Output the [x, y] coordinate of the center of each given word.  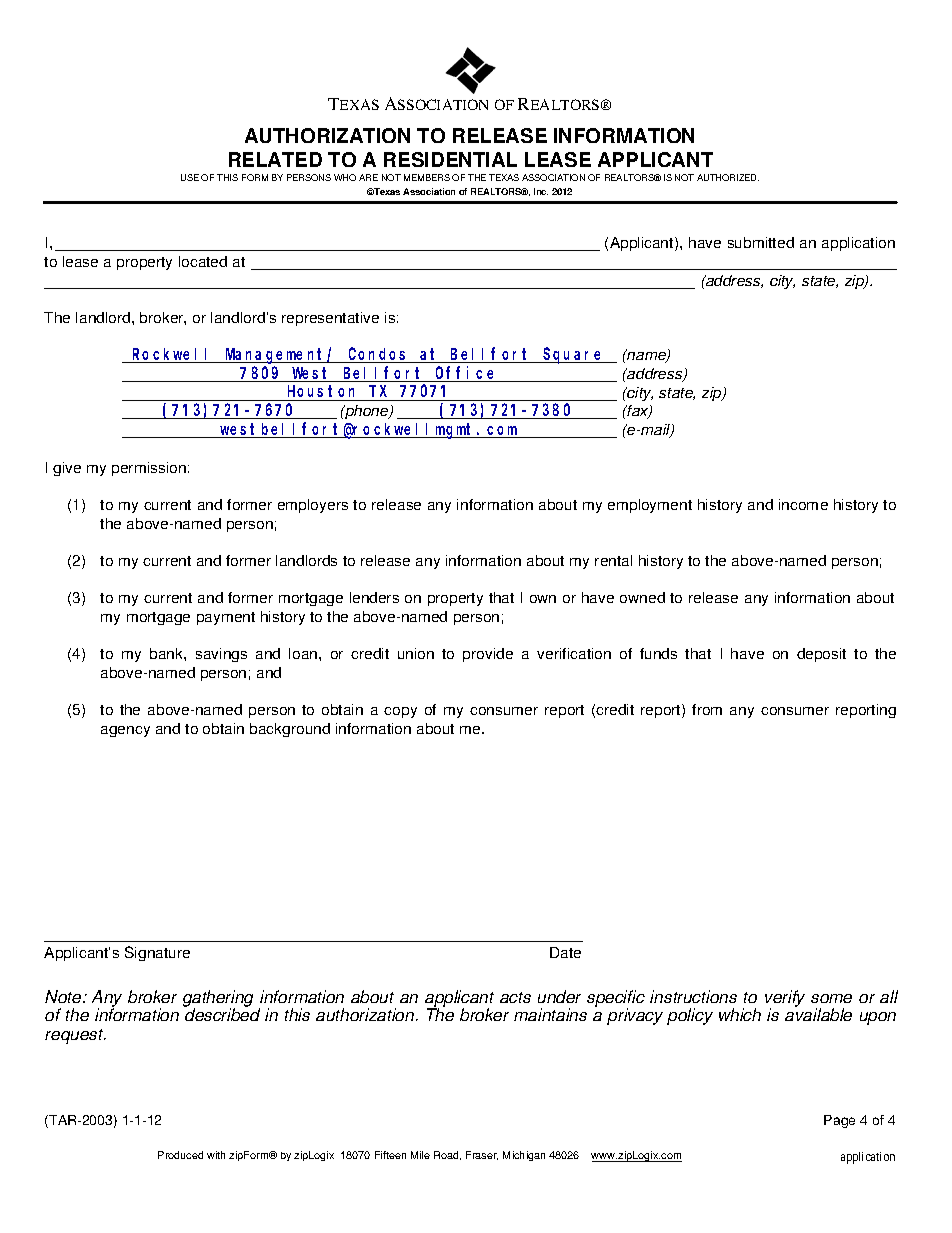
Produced [180, 1155]
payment [226, 618]
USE [190, 177]
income [803, 504]
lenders [374, 597]
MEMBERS [427, 177]
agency [125, 731]
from [707, 709]
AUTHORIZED [728, 177]
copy [400, 712]
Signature [157, 953]
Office [466, 374]
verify [785, 999]
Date [565, 952]
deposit [821, 655]
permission [149, 469]
